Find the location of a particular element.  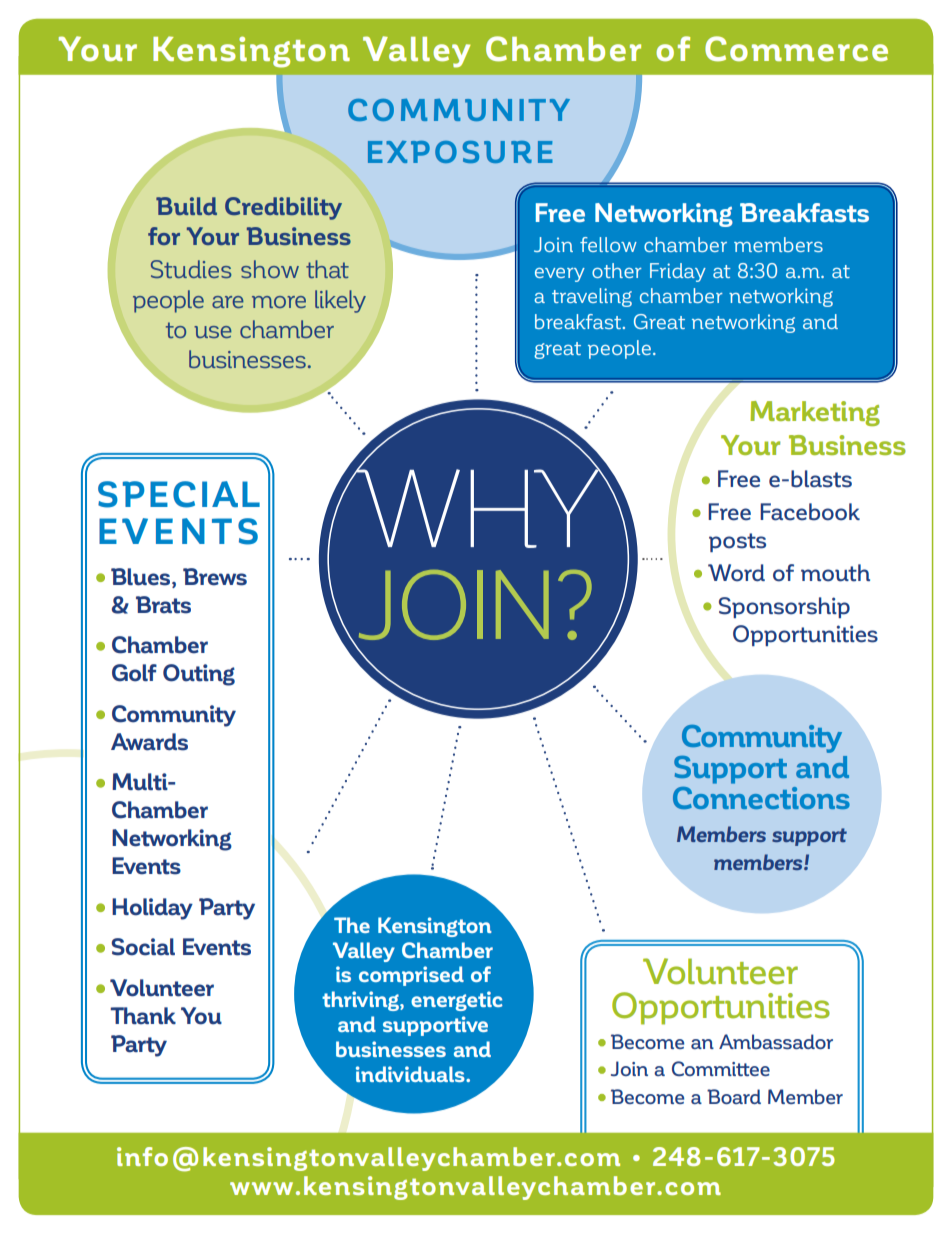

individuals is located at coordinates (411, 1074).
